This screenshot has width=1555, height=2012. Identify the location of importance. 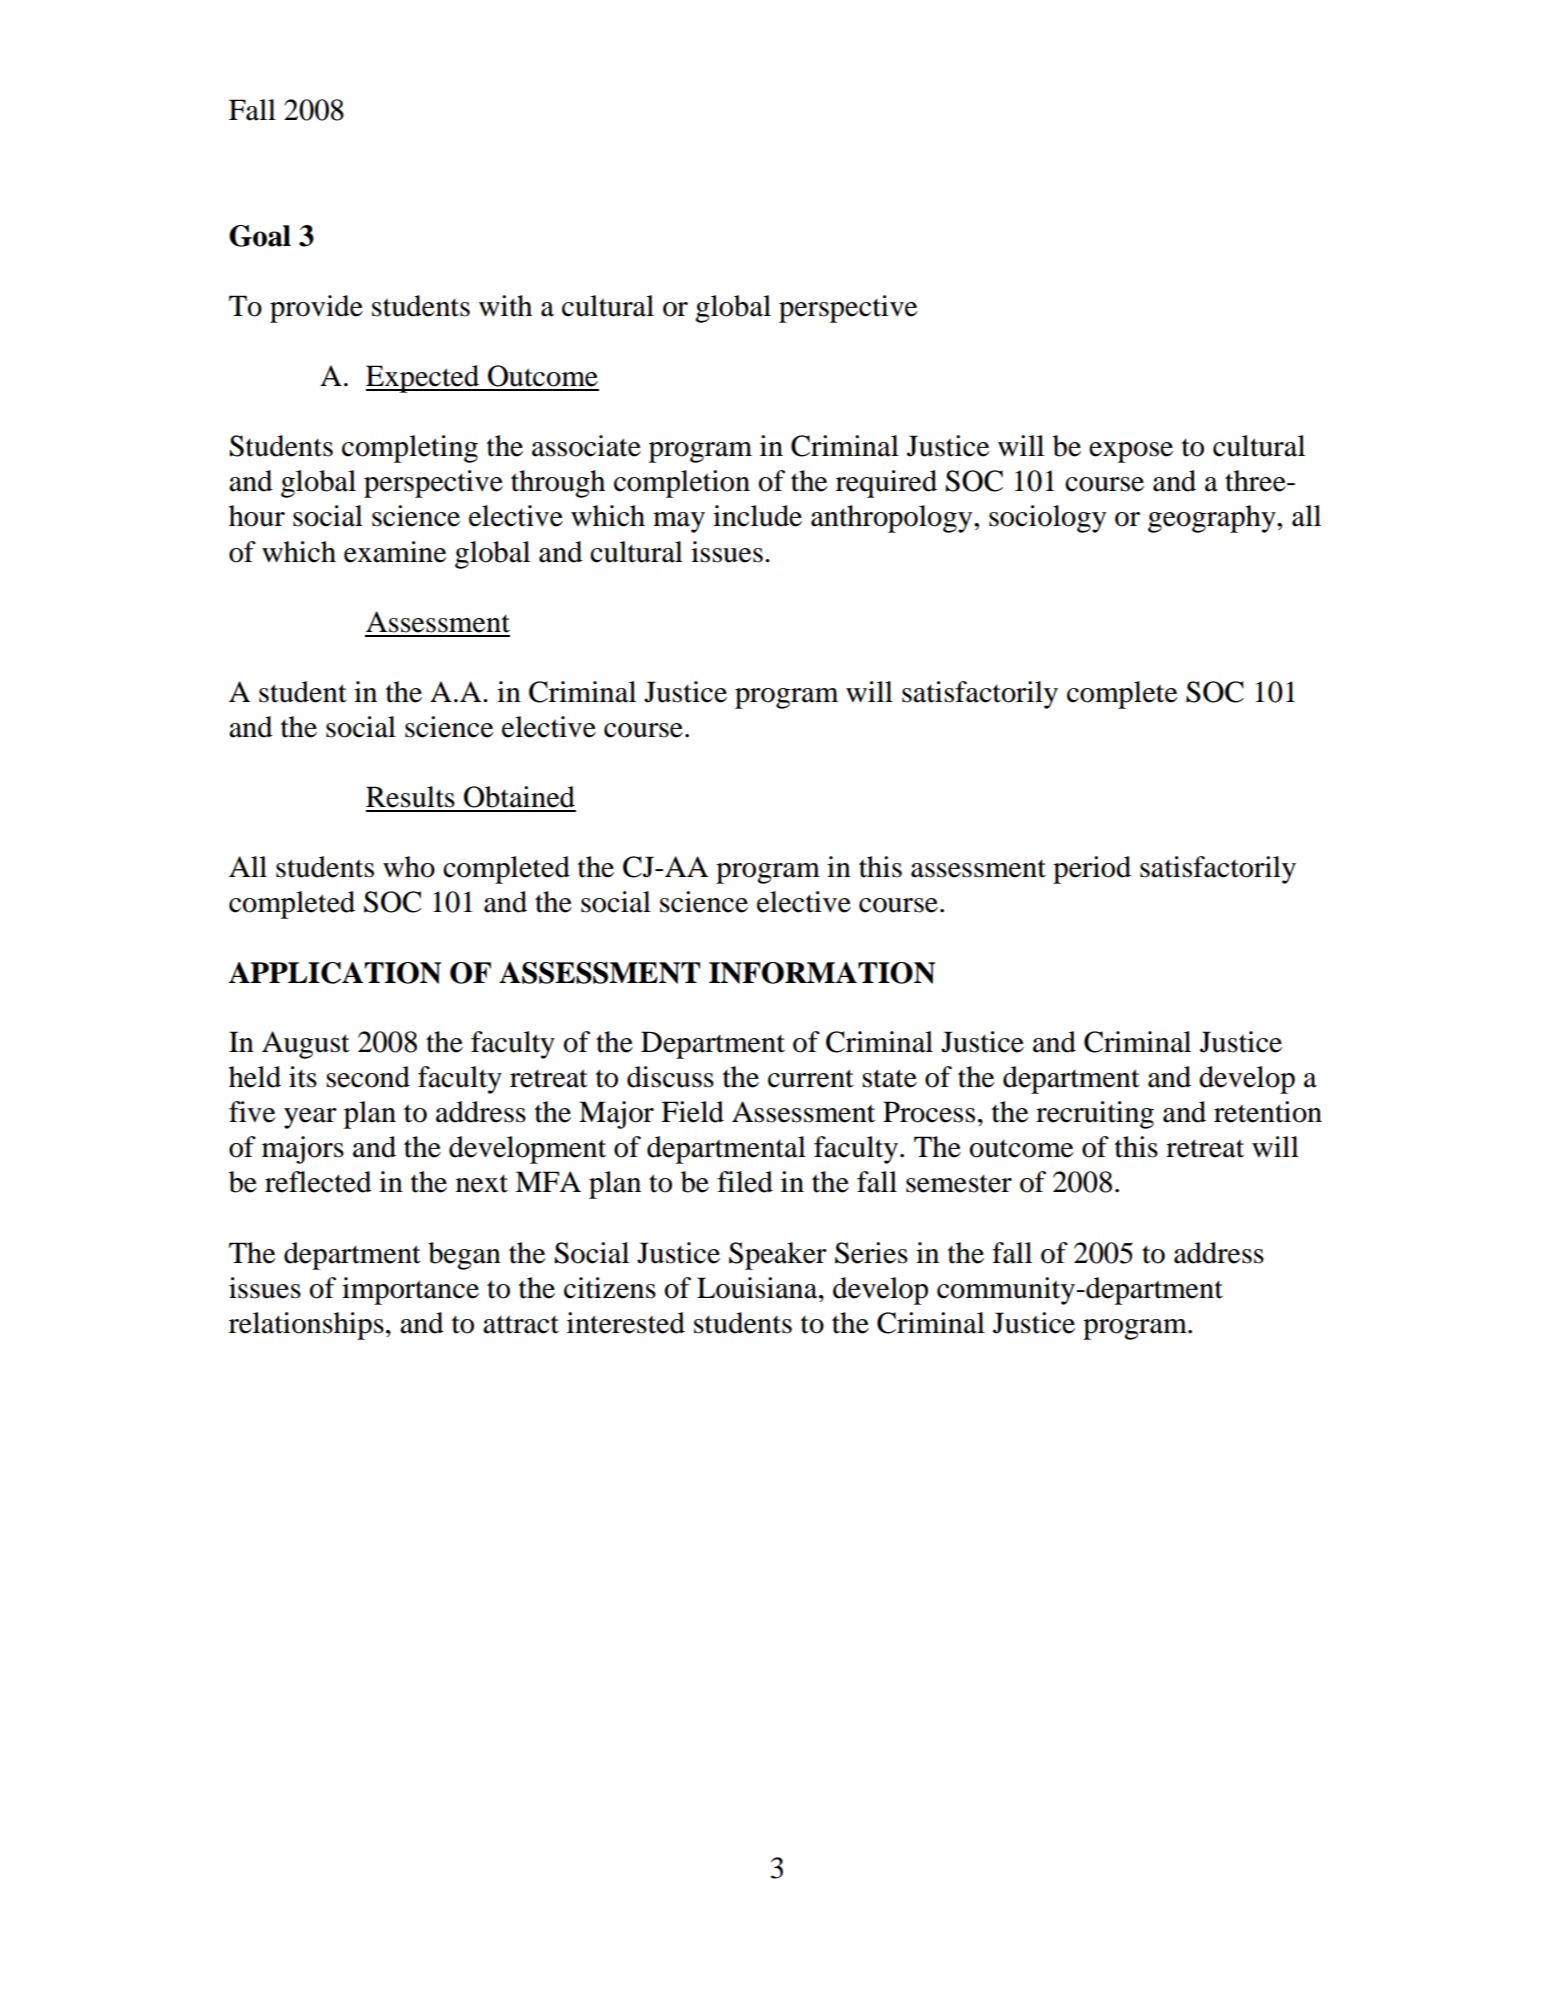
(410, 1291).
